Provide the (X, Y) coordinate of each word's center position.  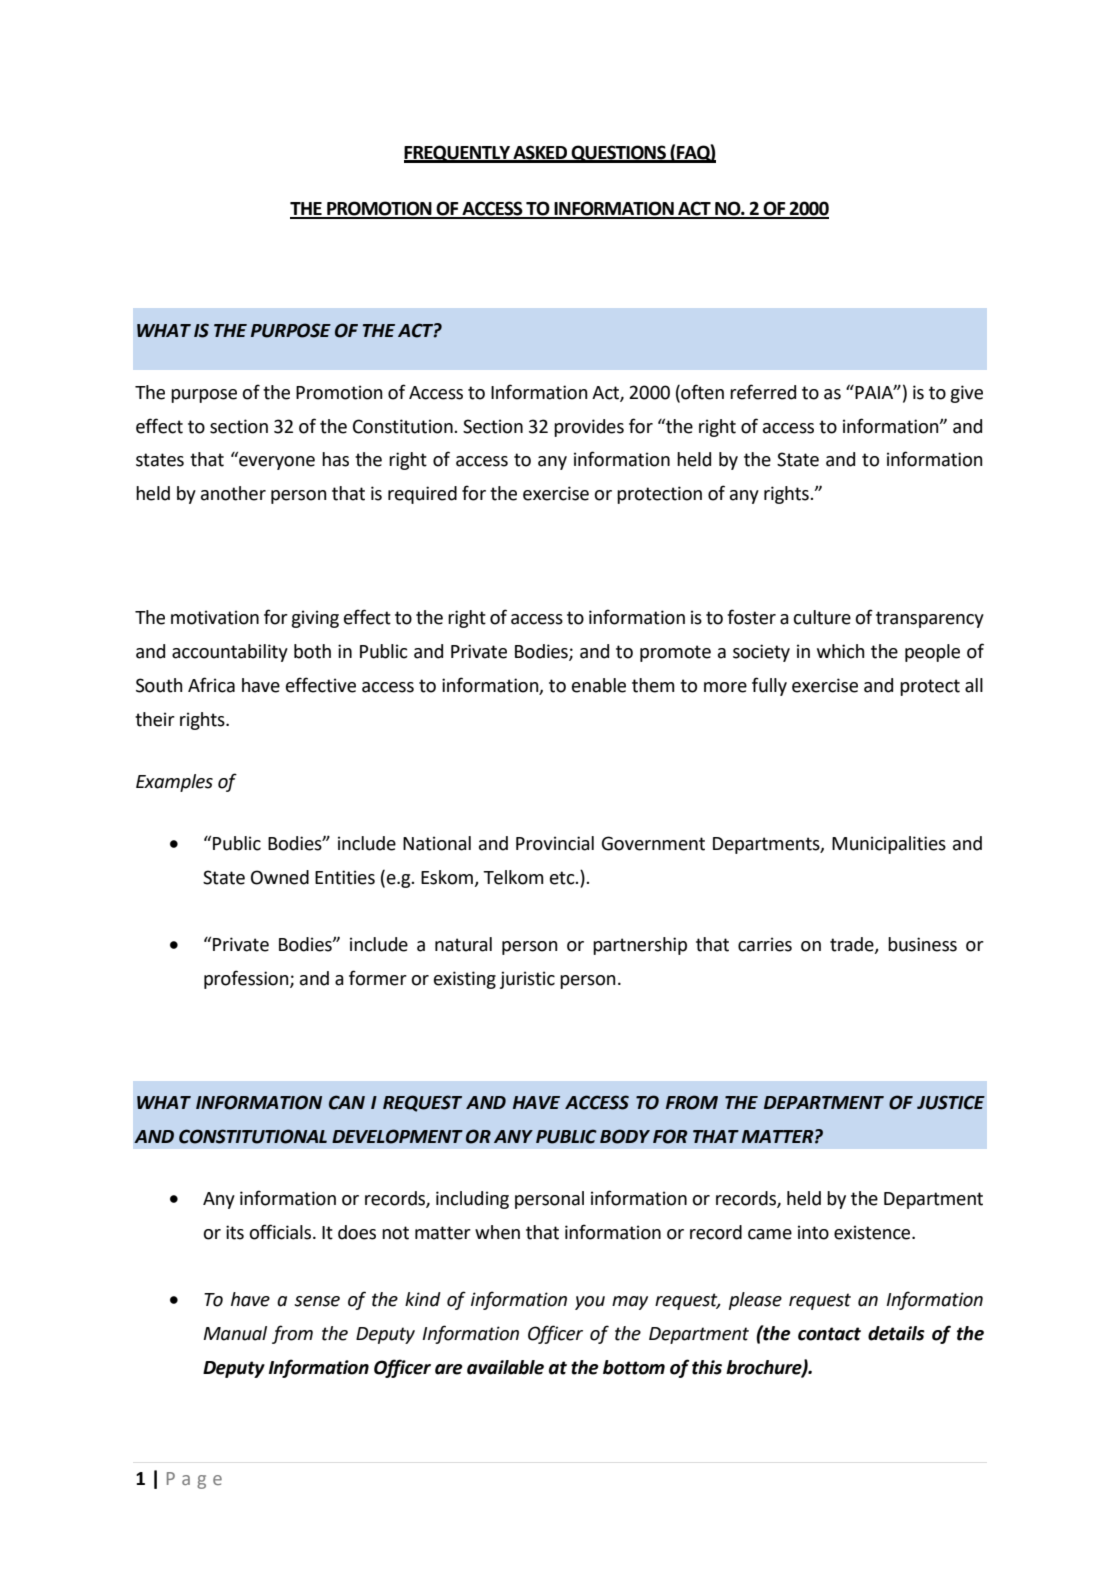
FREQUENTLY (458, 154)
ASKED (540, 153)
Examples (174, 783)
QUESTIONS (618, 154)
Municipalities (889, 845)
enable (599, 685)
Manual (235, 1333)
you (590, 1303)
